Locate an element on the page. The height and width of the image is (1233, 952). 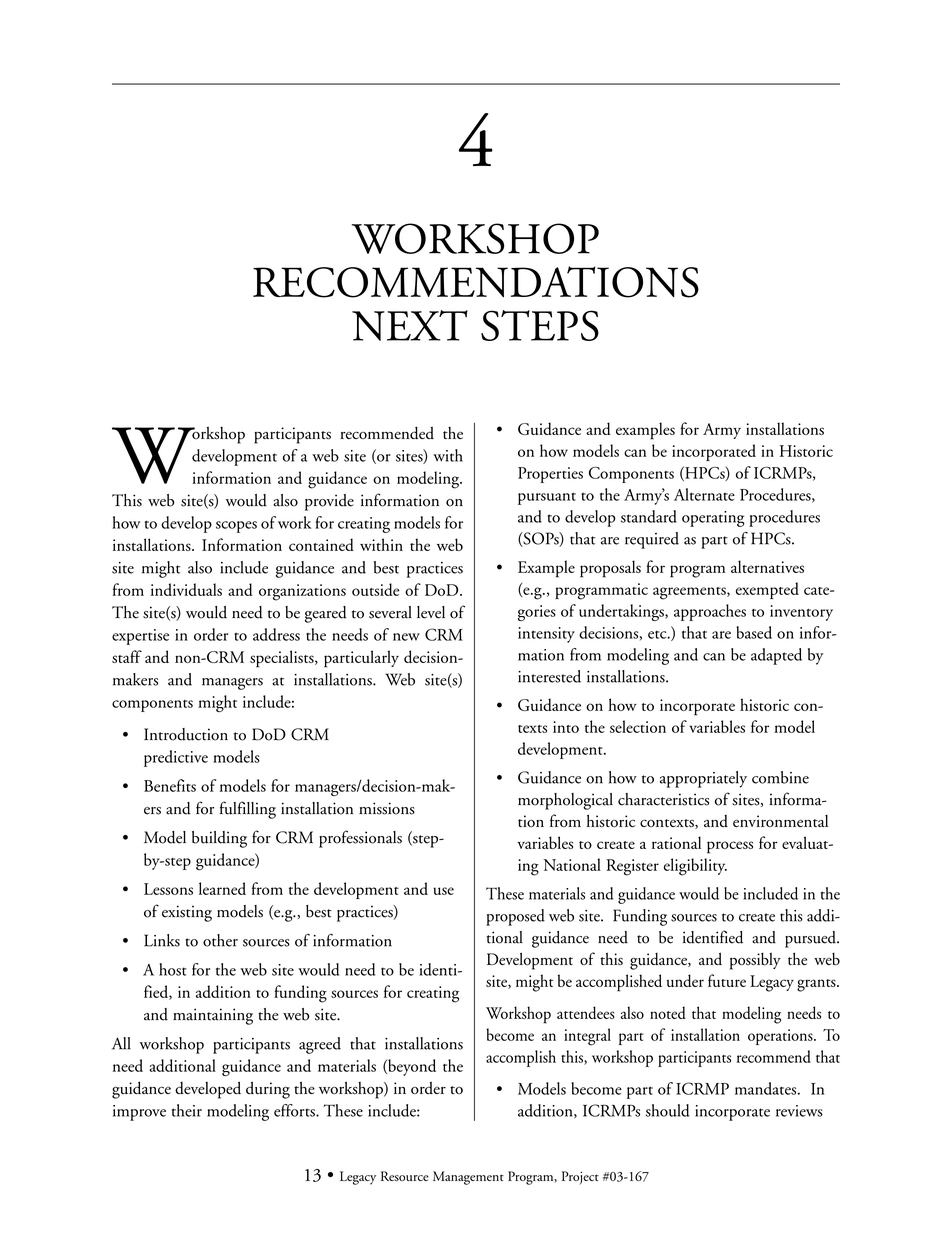
NEXT is located at coordinates (410, 325).
